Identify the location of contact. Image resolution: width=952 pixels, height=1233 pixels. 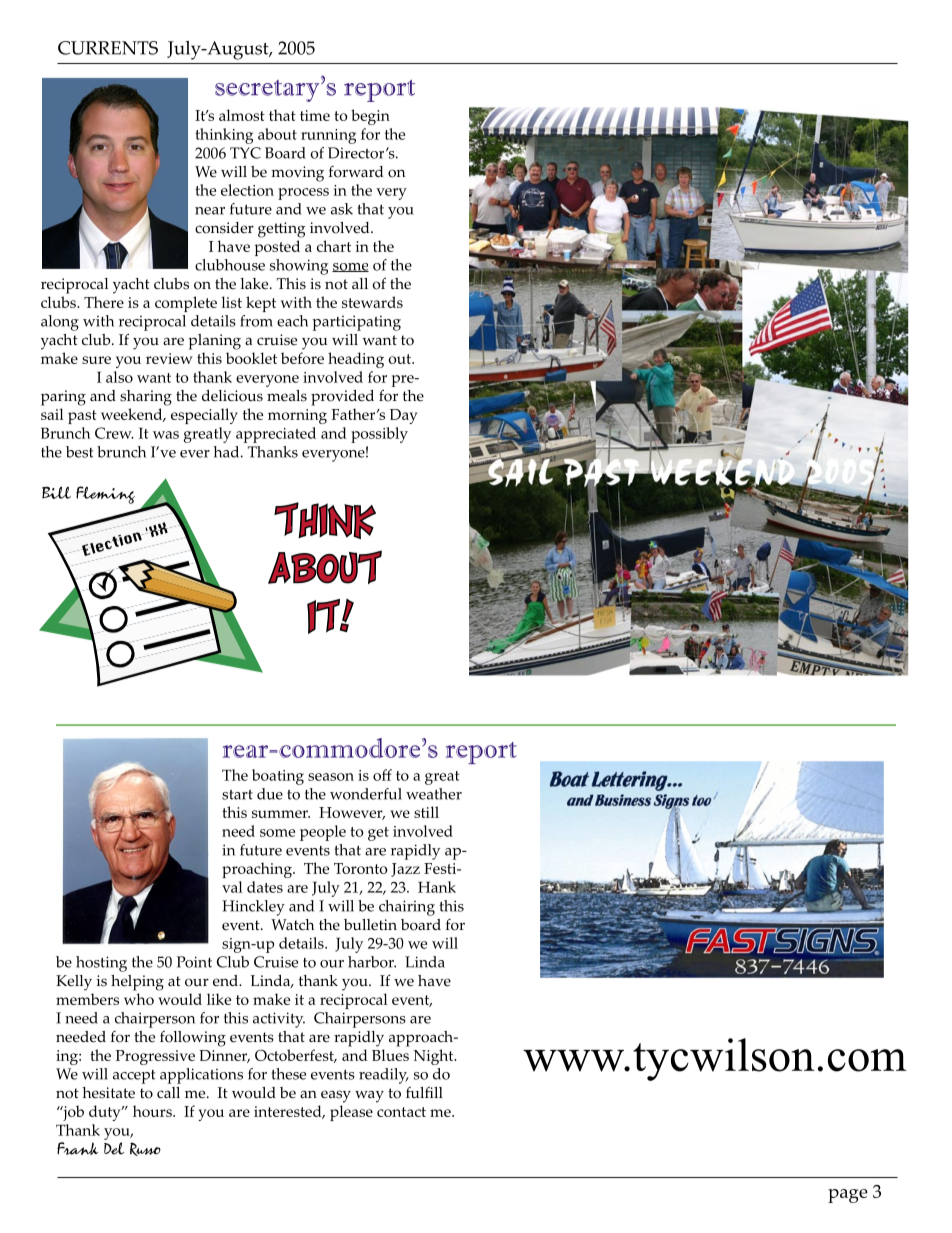
(401, 1112).
